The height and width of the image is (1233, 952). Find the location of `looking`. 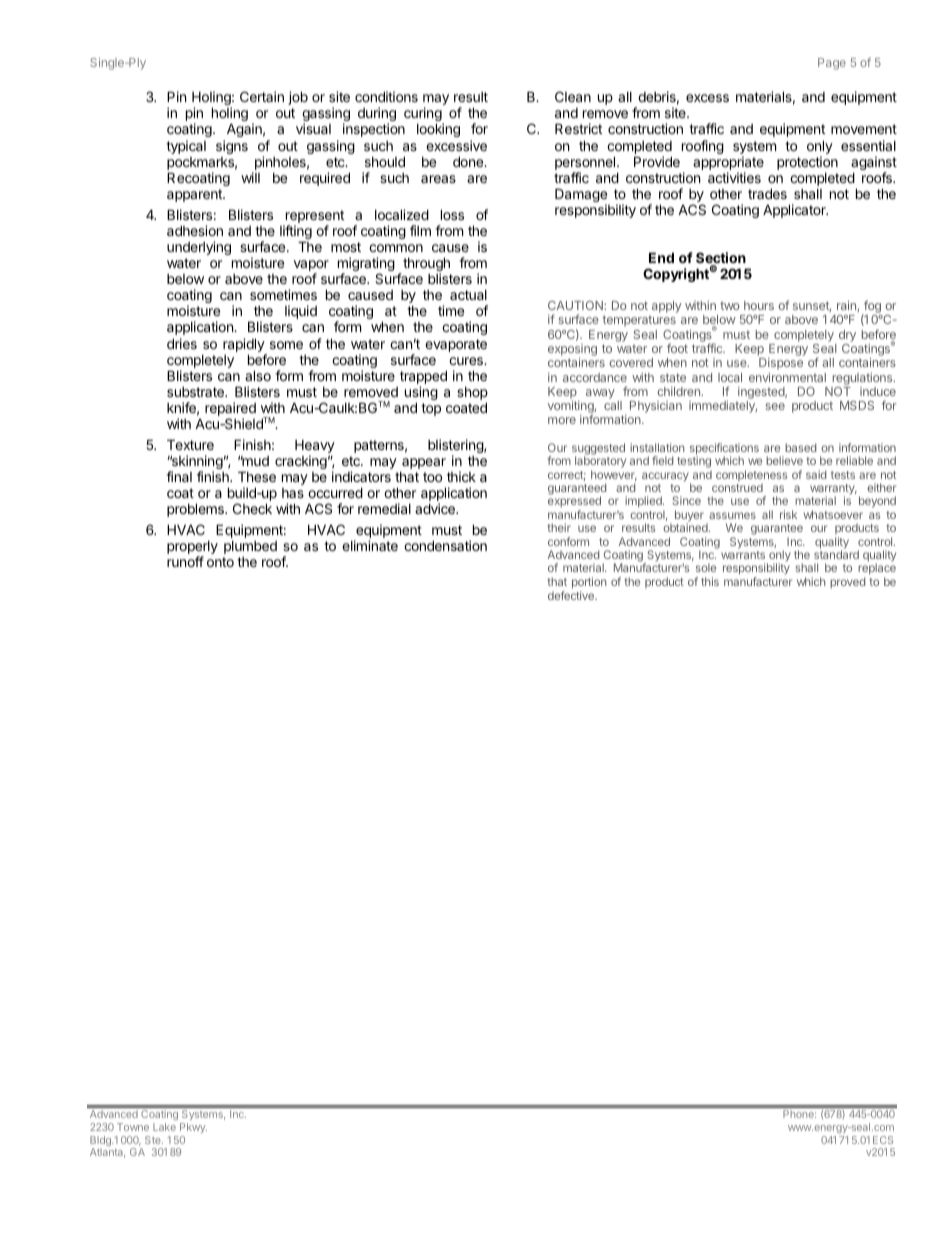

looking is located at coordinates (438, 130).
